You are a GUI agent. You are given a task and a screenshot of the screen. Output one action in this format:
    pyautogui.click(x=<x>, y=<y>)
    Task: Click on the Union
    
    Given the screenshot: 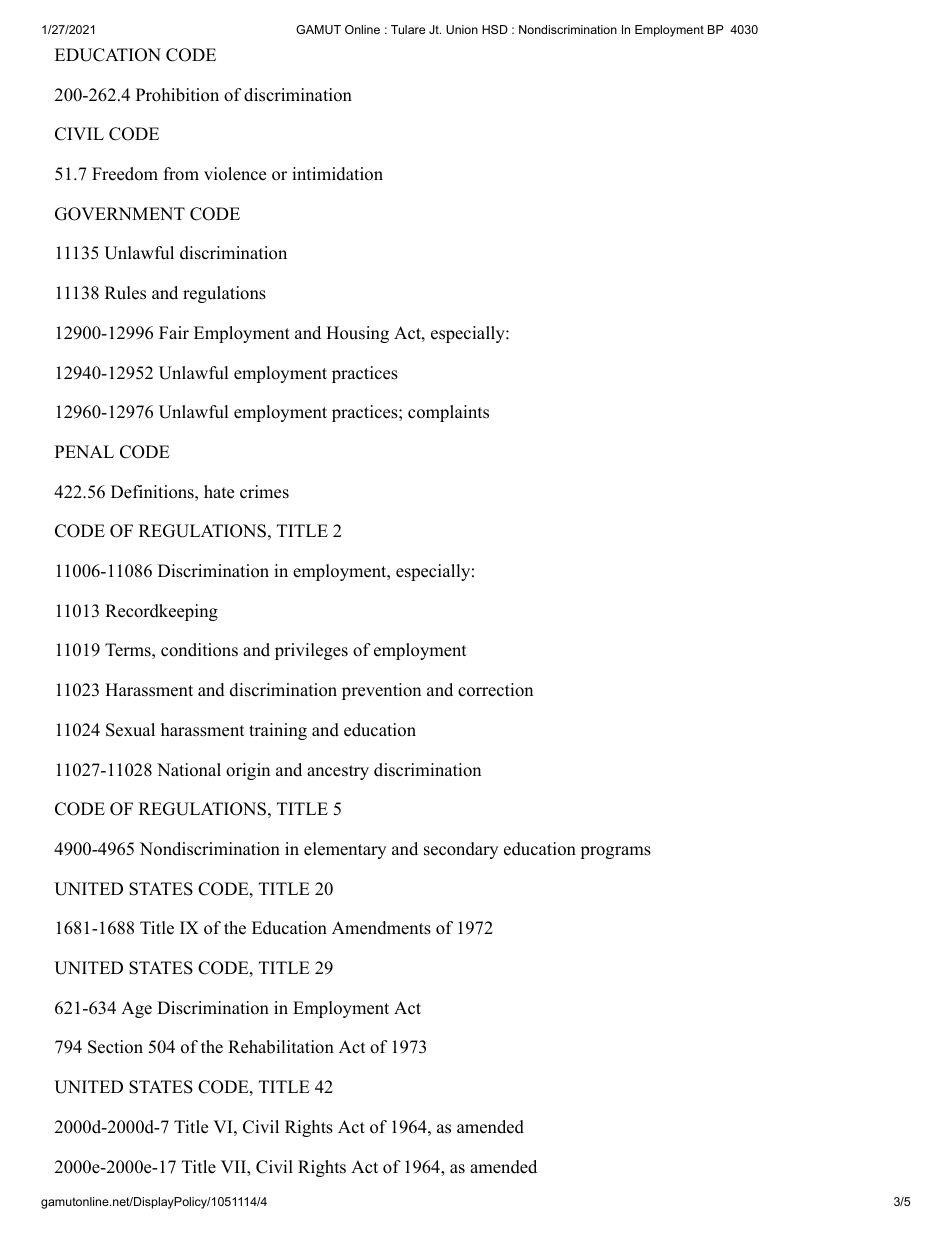 What is the action you would take?
    pyautogui.click(x=462, y=29)
